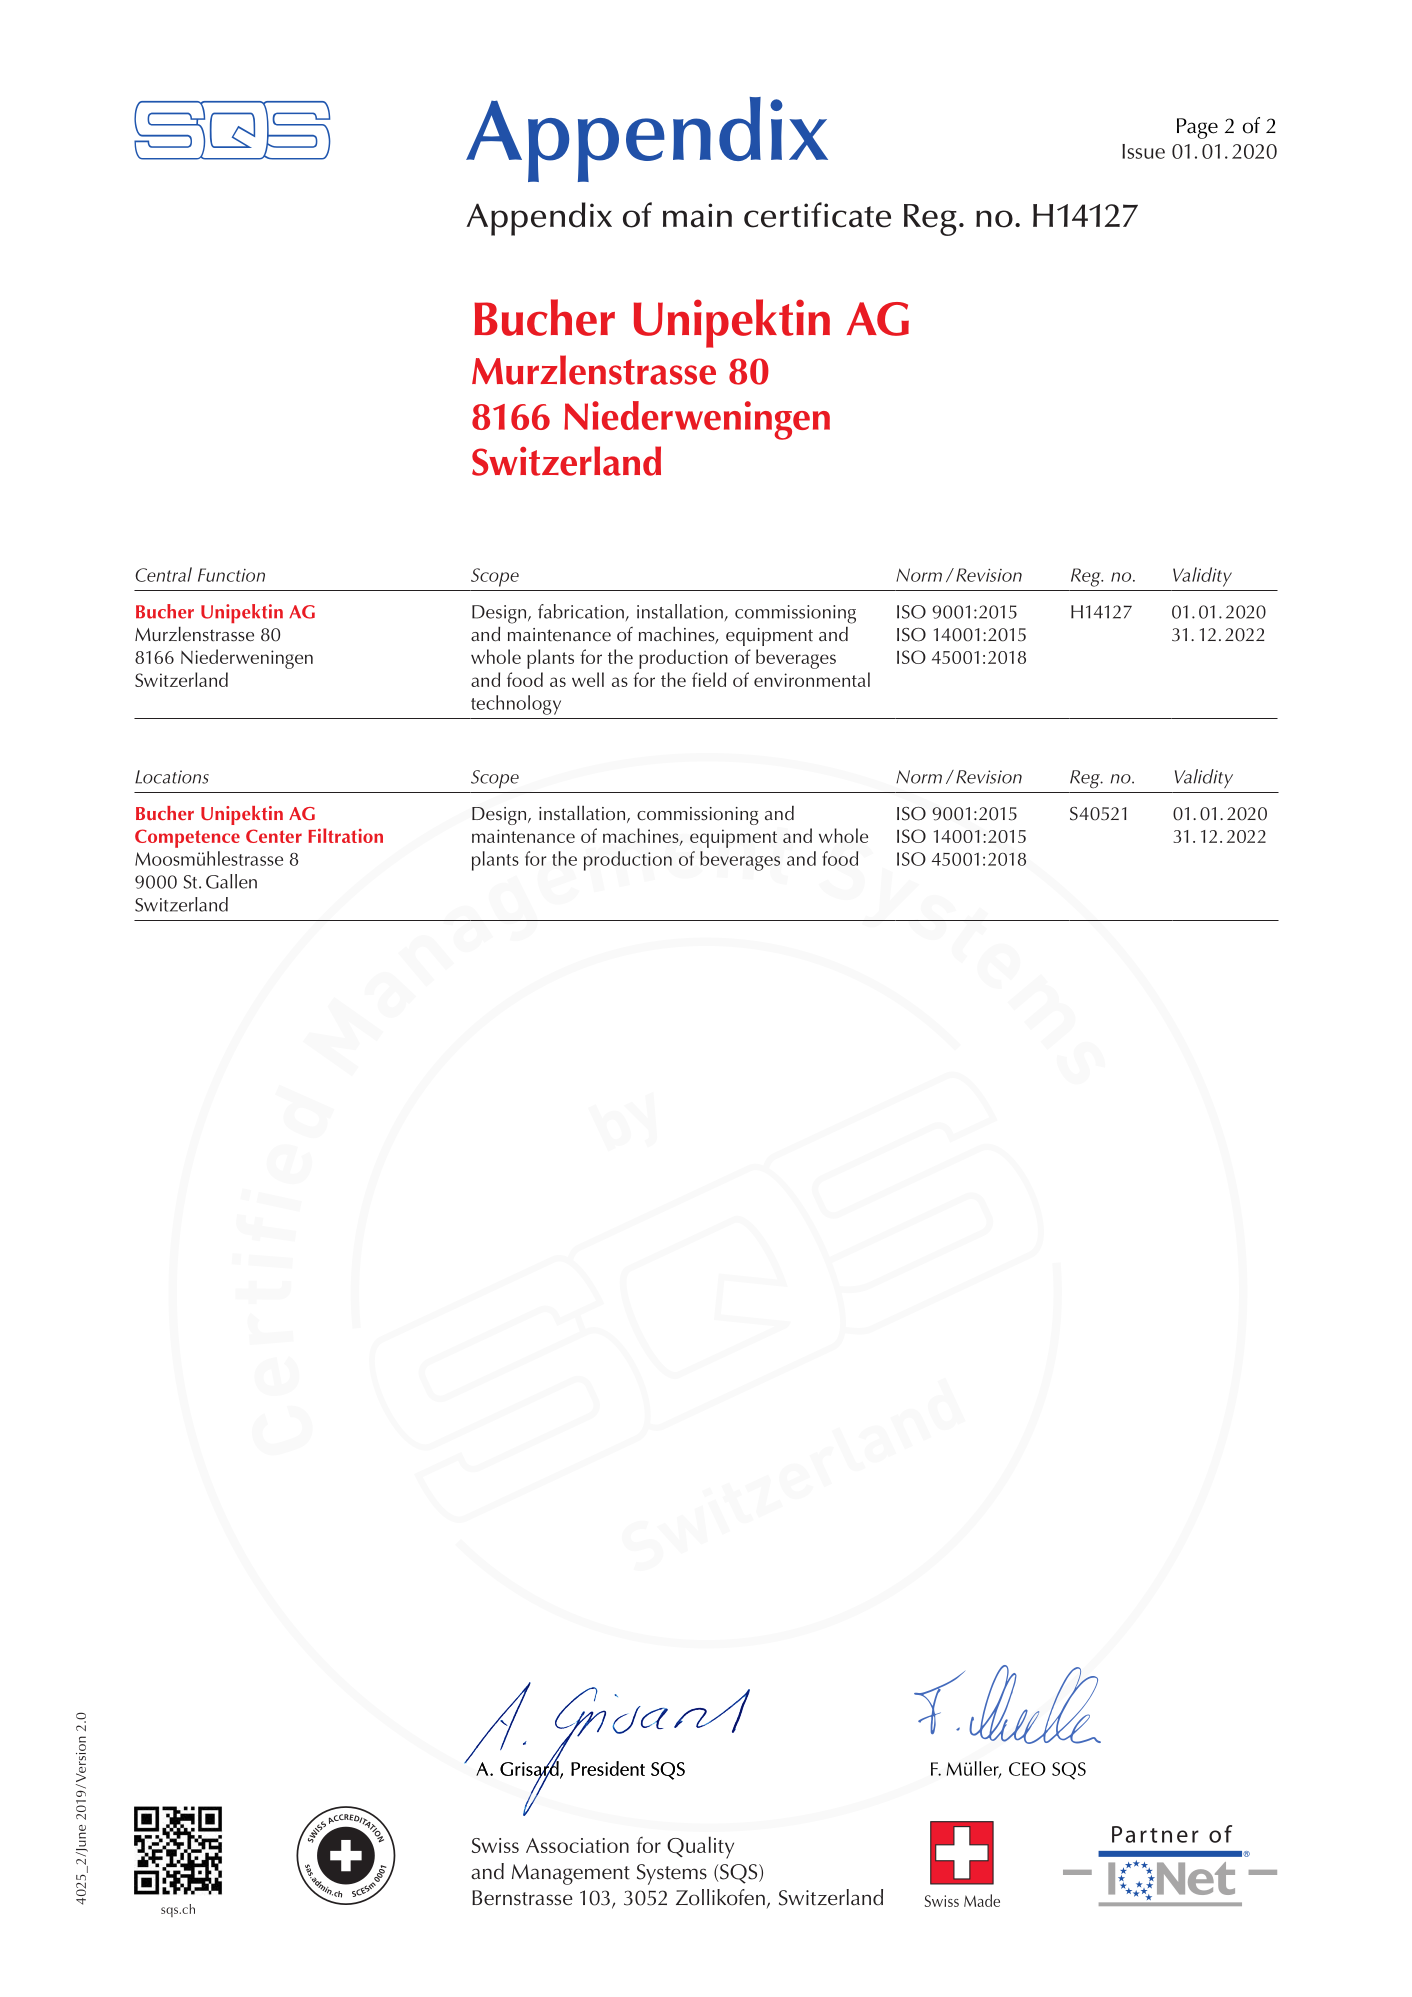  What do you see at coordinates (817, 215) in the screenshot?
I see `certificate` at bounding box center [817, 215].
